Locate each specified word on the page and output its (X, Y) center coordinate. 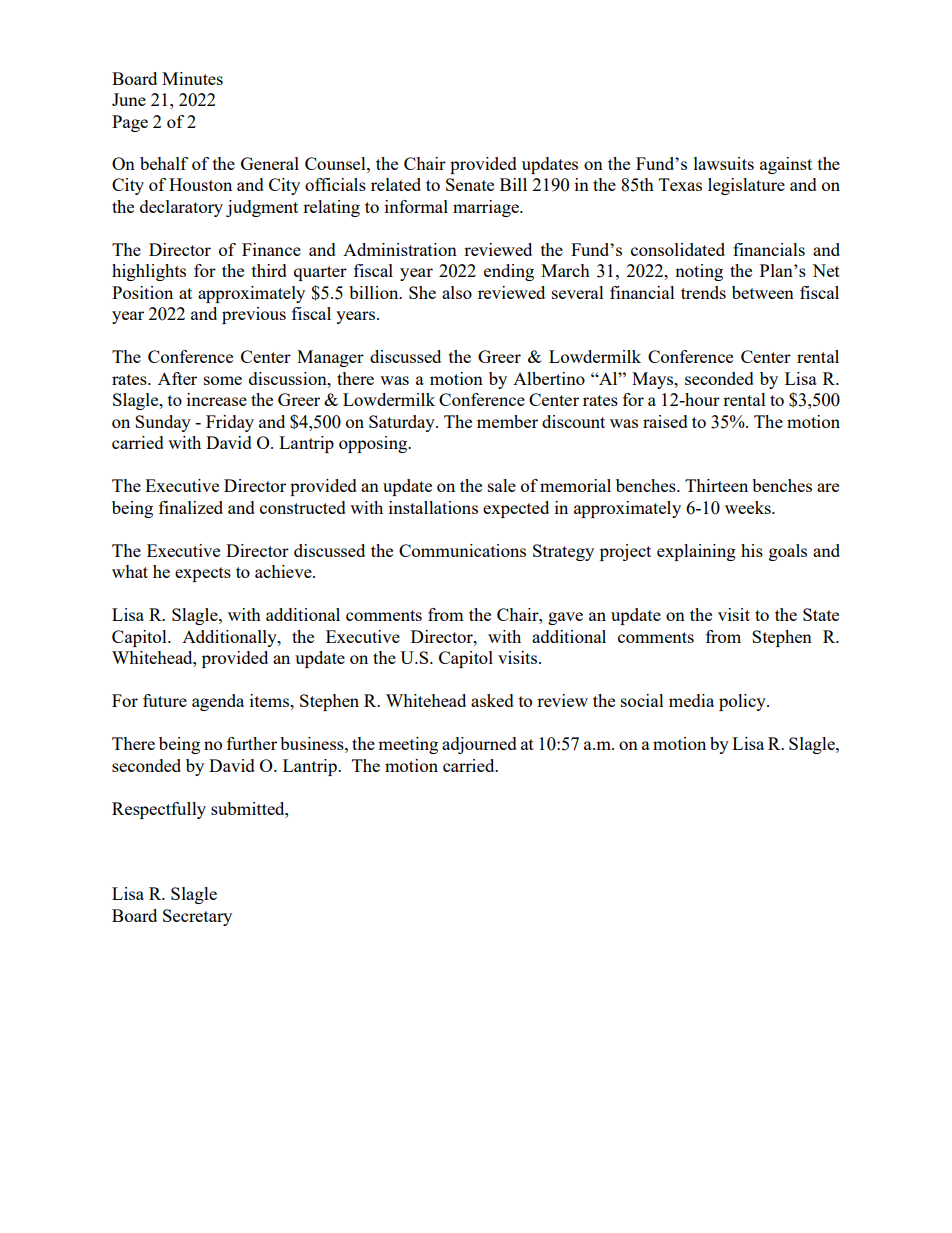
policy (743, 702)
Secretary (197, 917)
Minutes (192, 78)
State (821, 614)
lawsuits (724, 163)
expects (203, 574)
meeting (408, 745)
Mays (653, 380)
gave (565, 618)
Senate (470, 184)
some (223, 380)
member (507, 421)
